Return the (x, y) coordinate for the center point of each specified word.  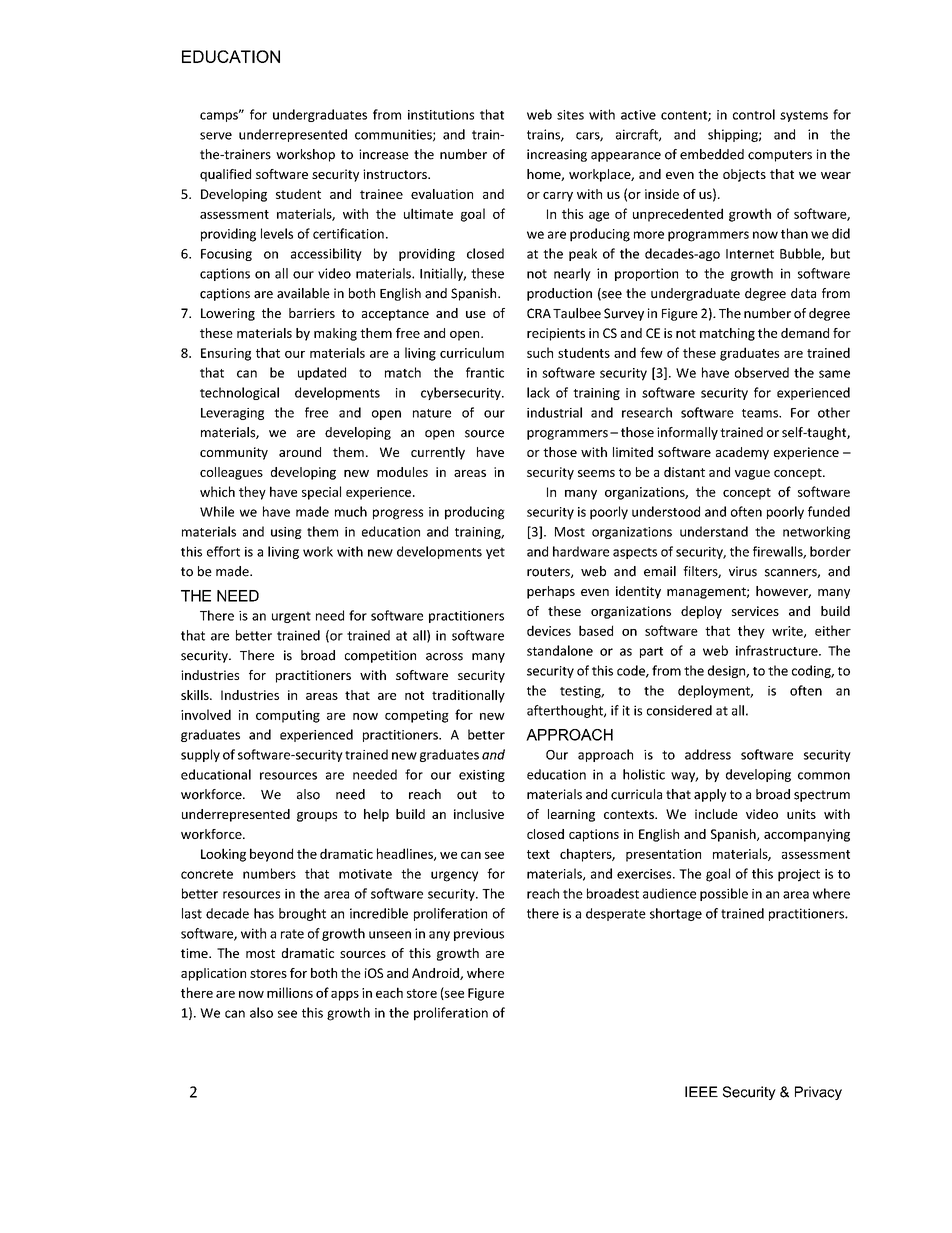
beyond (271, 855)
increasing (557, 155)
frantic (485, 372)
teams (761, 413)
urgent (291, 617)
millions (290, 992)
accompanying (807, 835)
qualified (225, 175)
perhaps (551, 592)
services (755, 611)
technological (239, 393)
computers (780, 156)
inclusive (479, 814)
